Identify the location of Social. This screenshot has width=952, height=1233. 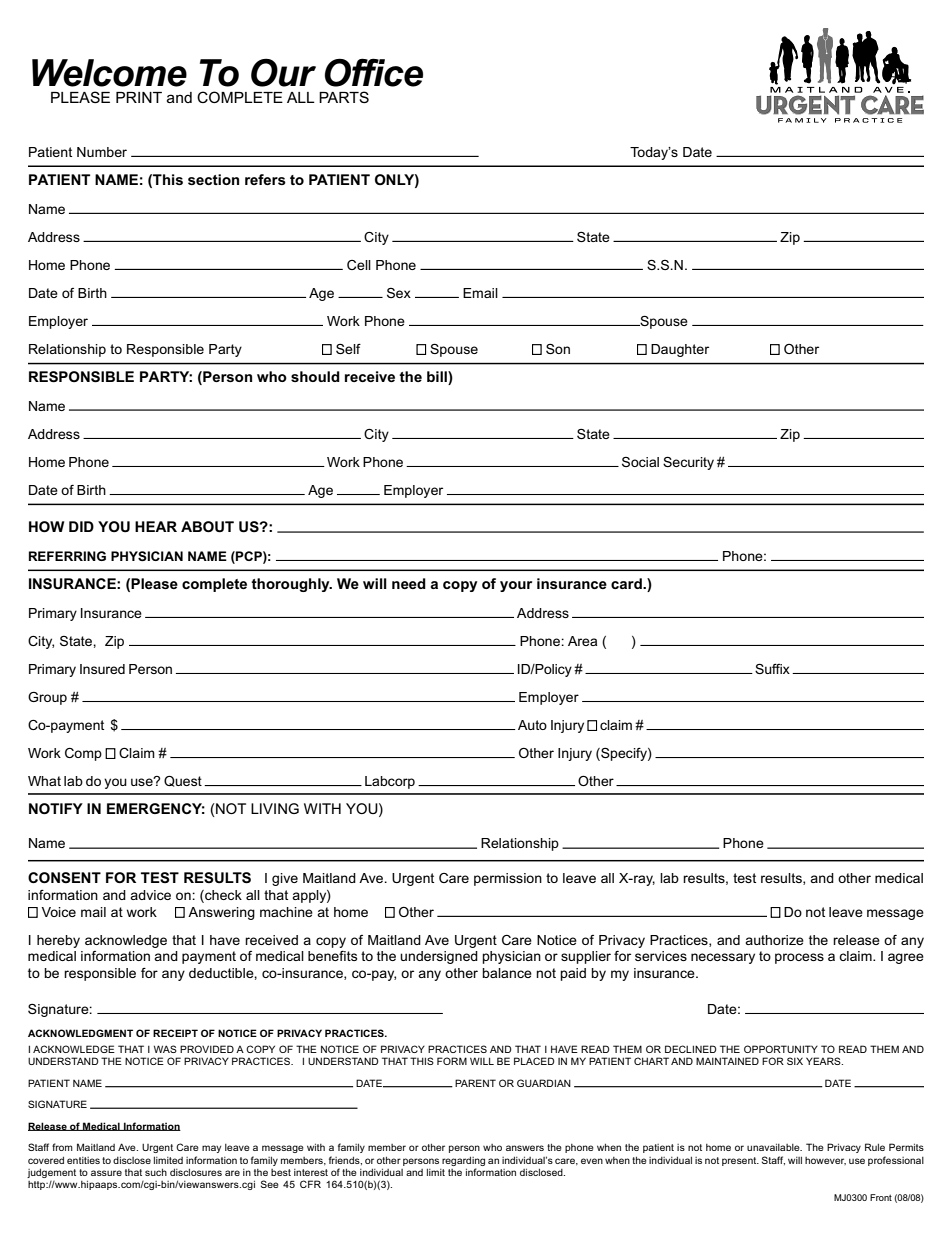
(640, 462).
